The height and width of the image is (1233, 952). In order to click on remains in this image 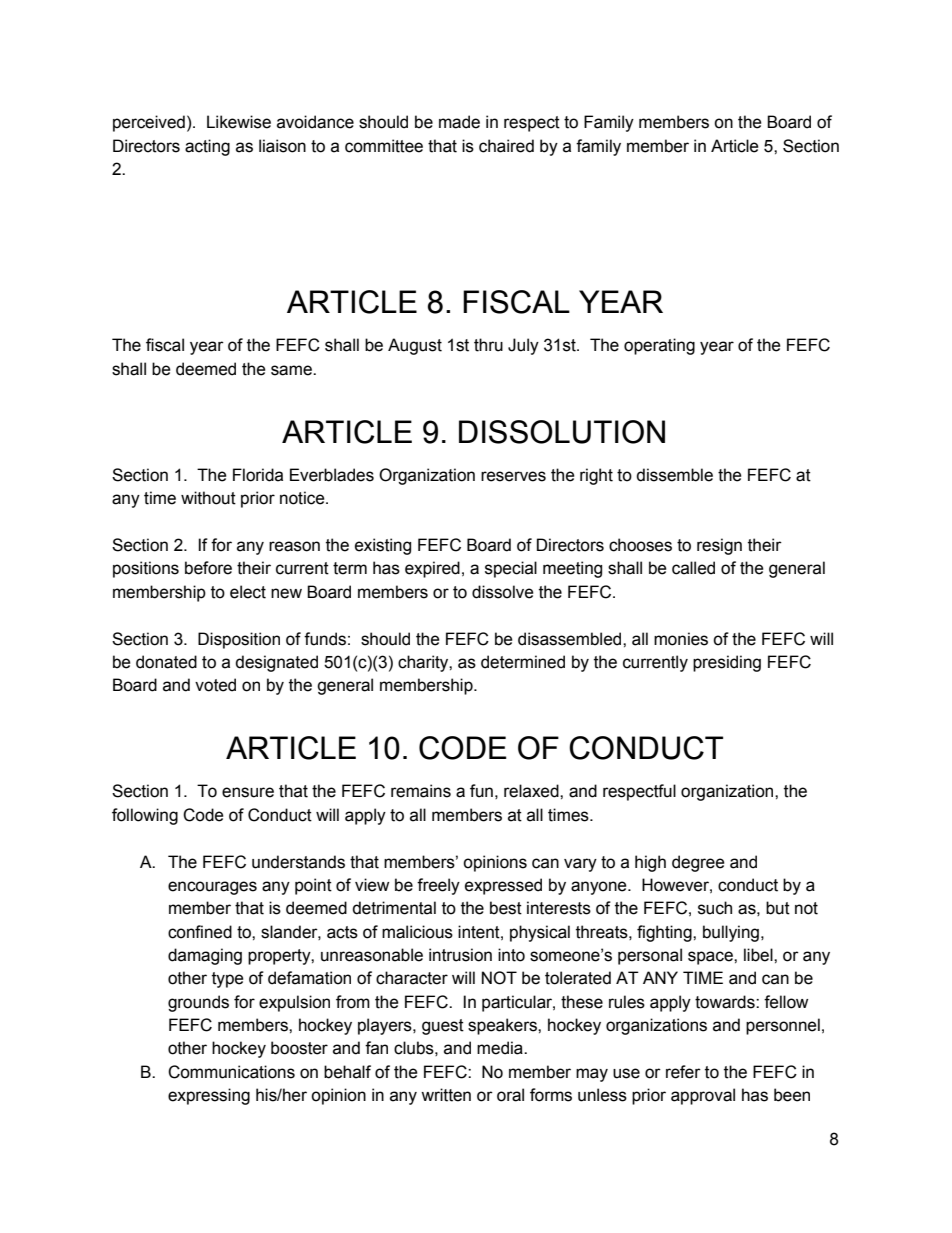, I will do `click(421, 791)`.
